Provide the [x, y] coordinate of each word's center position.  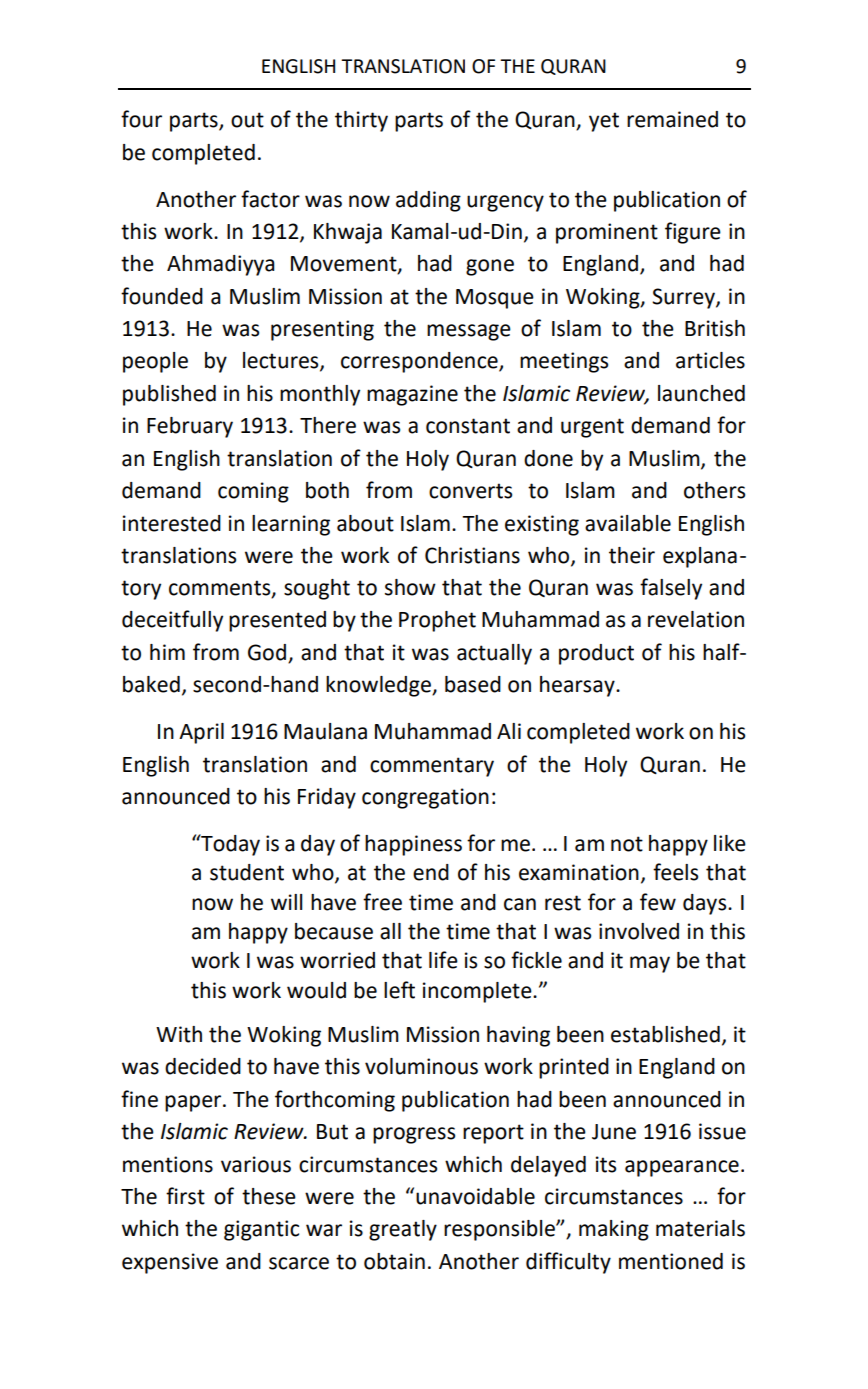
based [473, 684]
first [185, 1196]
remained [672, 119]
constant [468, 426]
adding [428, 201]
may [650, 964]
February [190, 427]
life [443, 960]
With [179, 1034]
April [201, 733]
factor [270, 199]
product [596, 654]
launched [701, 393]
